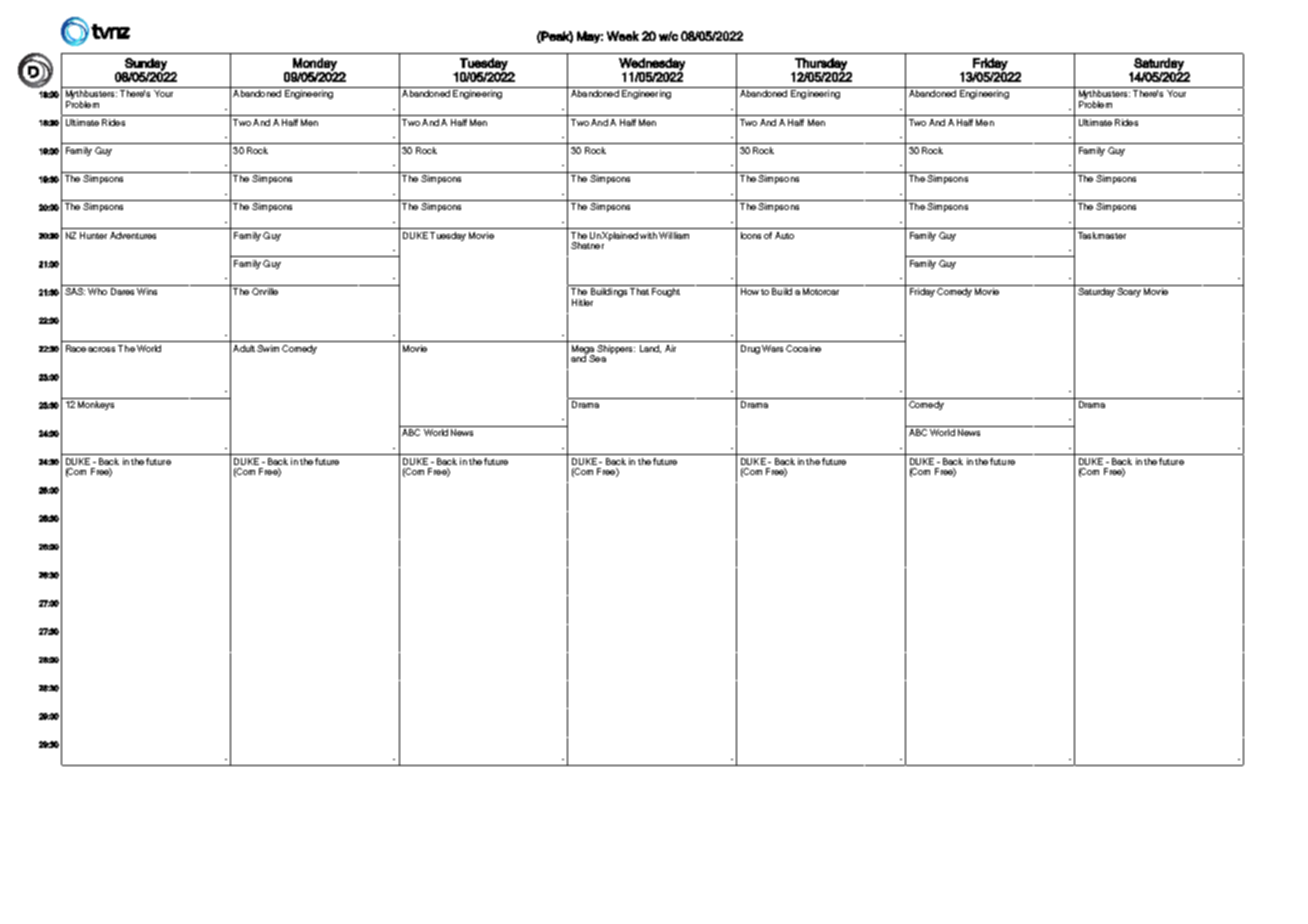  What do you see at coordinates (648, 235) in the image?
I see `with` at bounding box center [648, 235].
